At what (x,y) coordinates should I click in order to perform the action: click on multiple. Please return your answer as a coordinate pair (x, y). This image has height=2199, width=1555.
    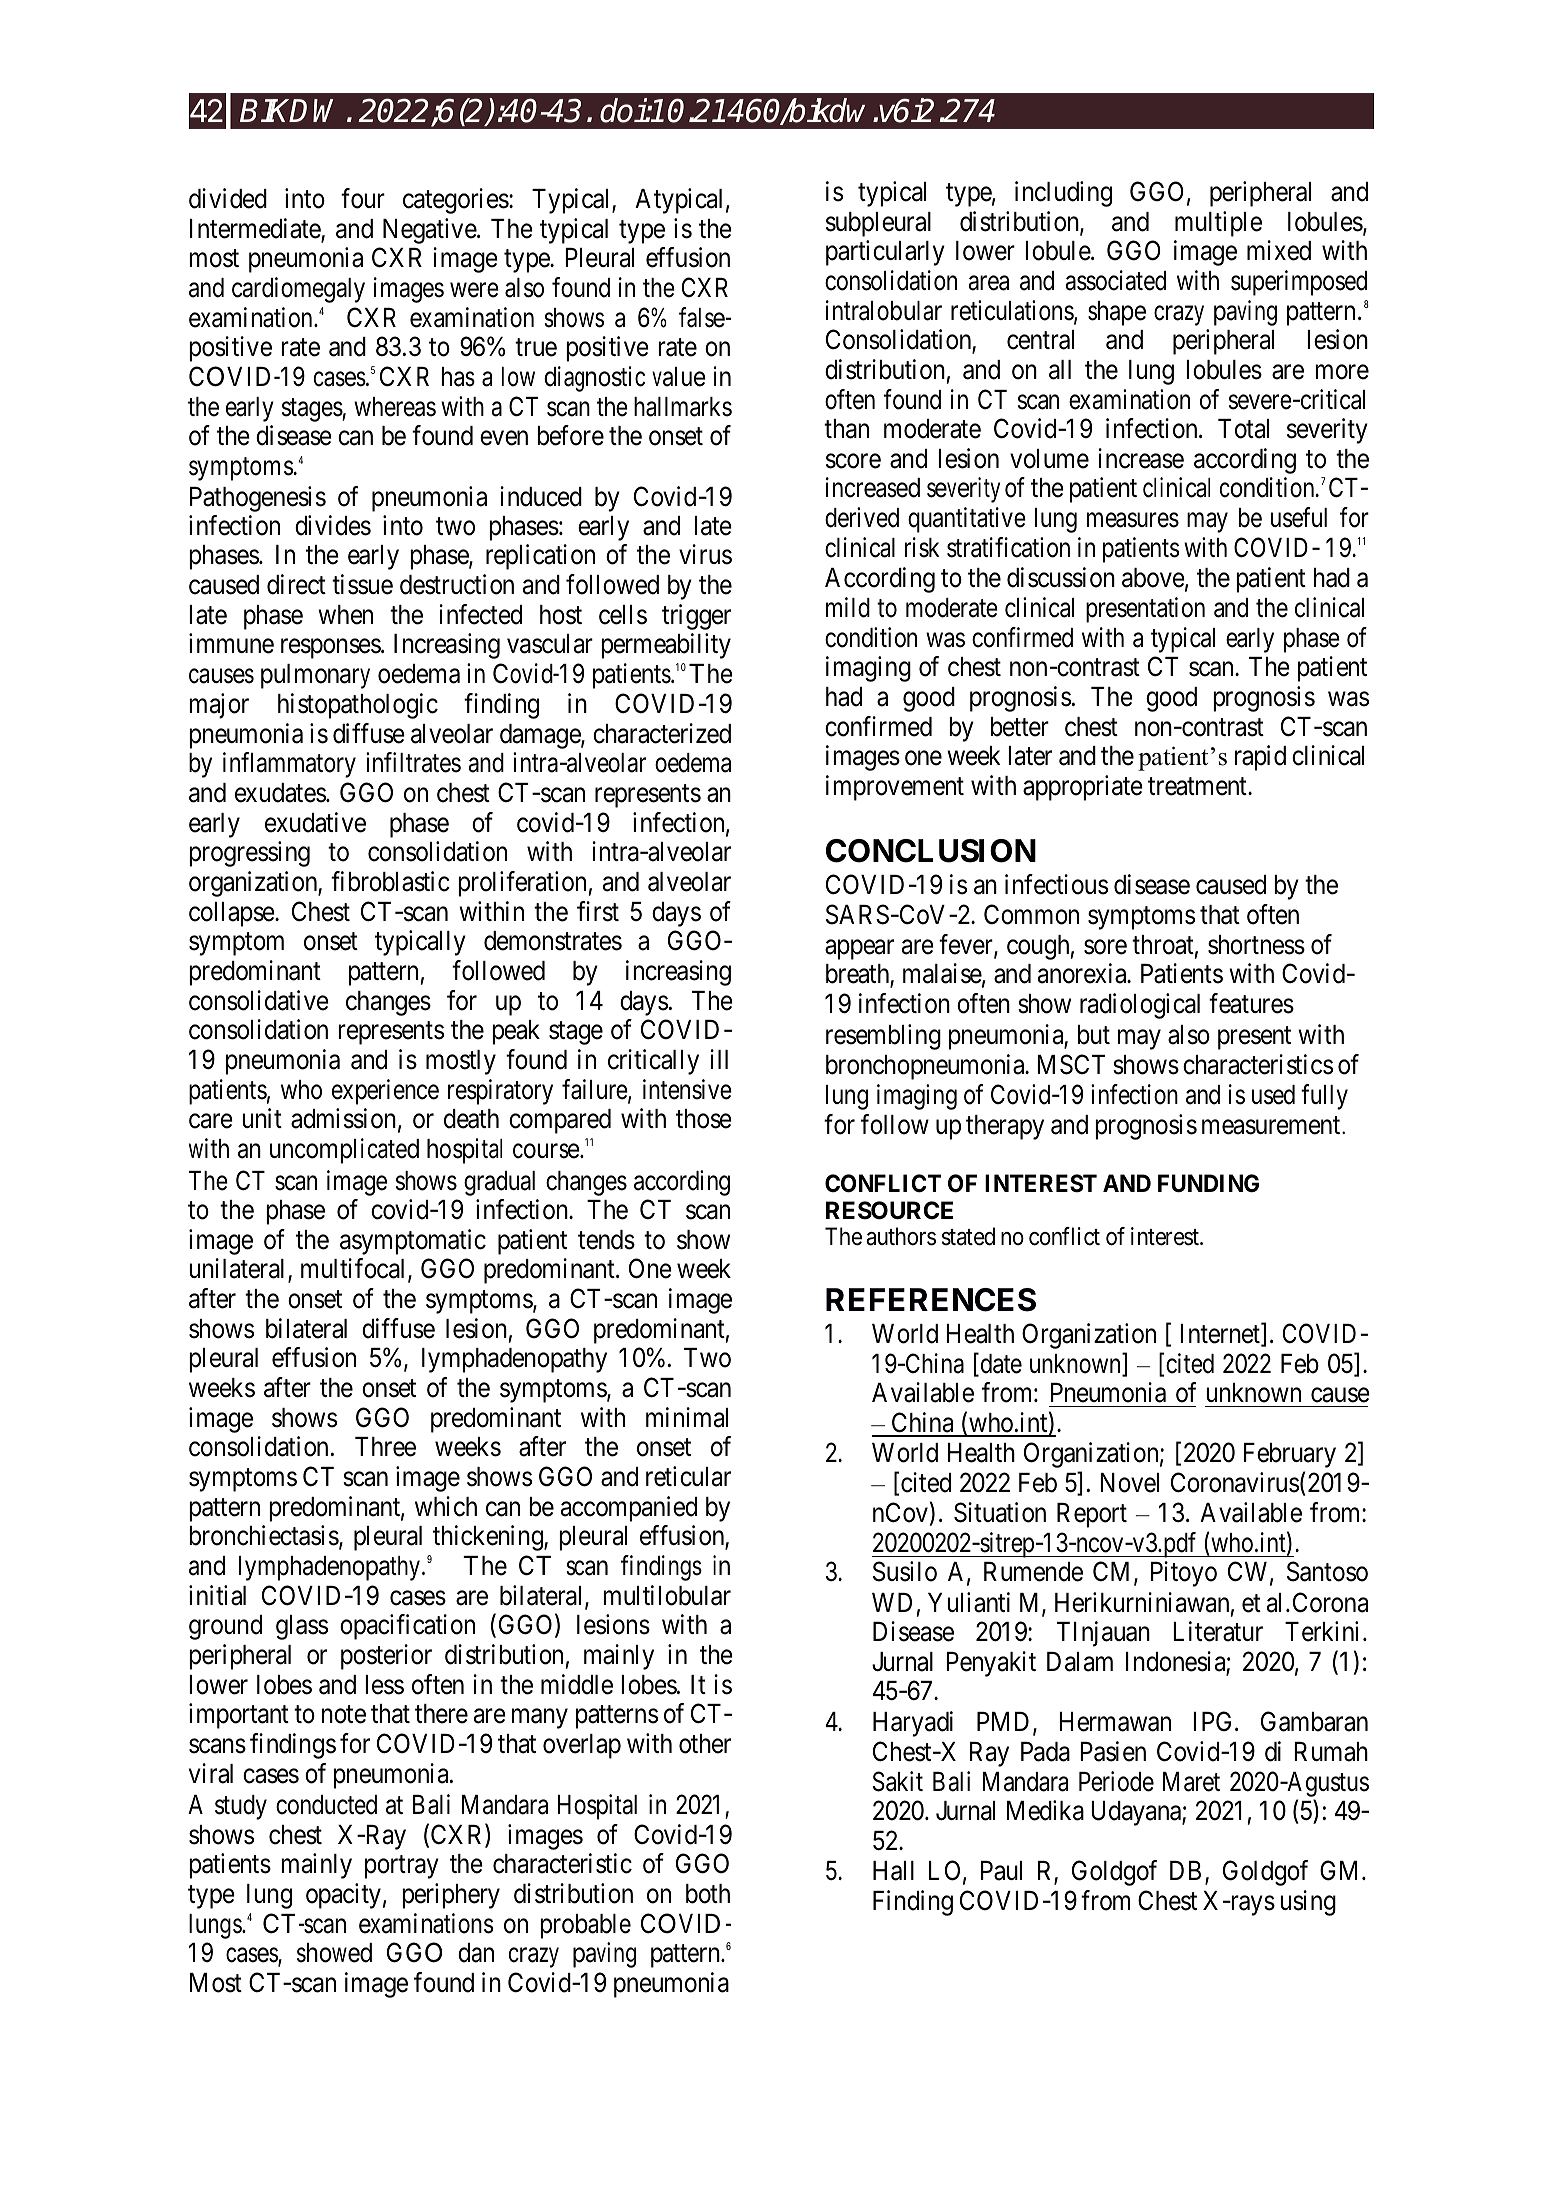
    Looking at the image, I should click on (1218, 224).
